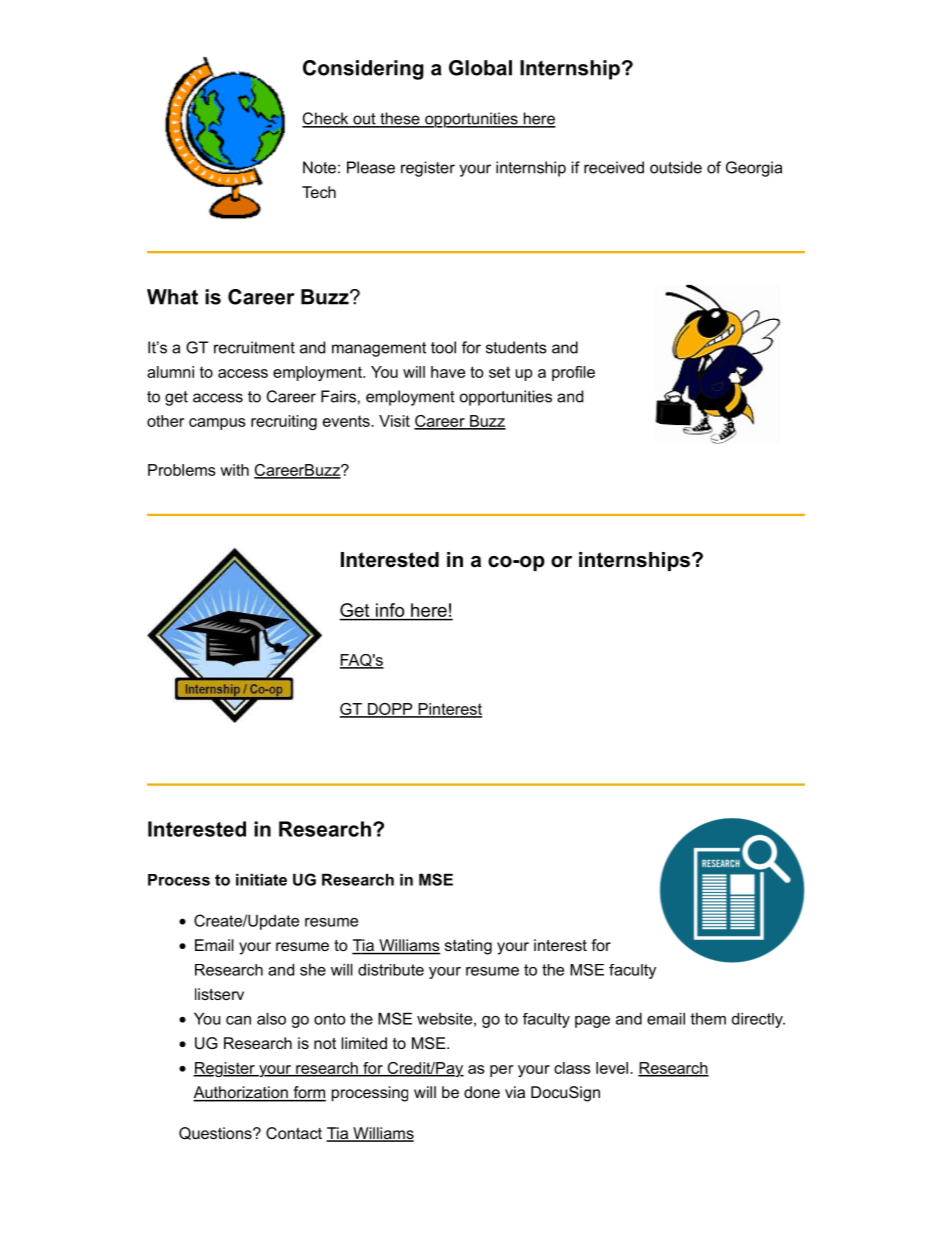  Describe the element at coordinates (480, 68) in the document. I see `Global` at that location.
